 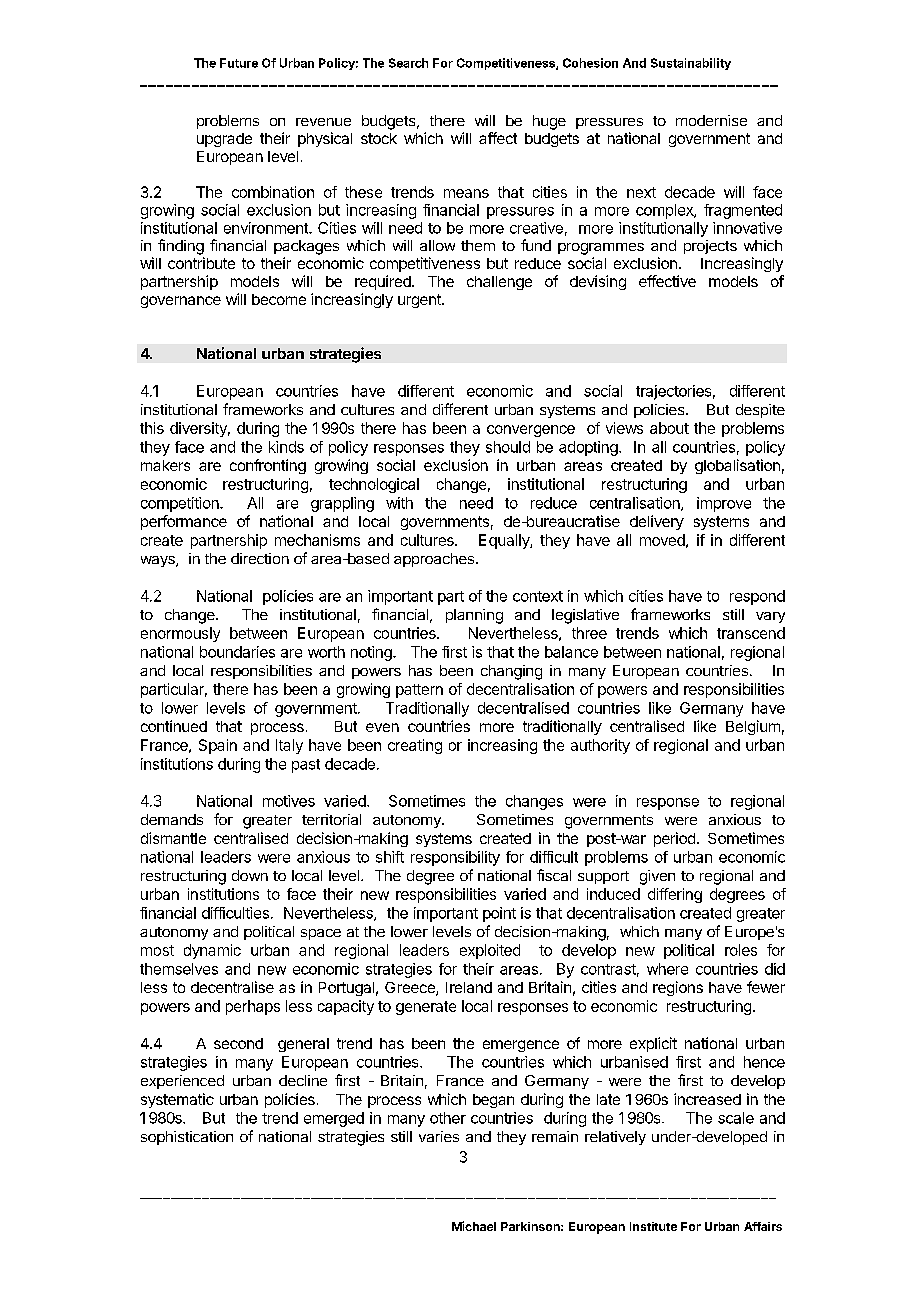 I want to click on boundaries, so click(x=237, y=652).
